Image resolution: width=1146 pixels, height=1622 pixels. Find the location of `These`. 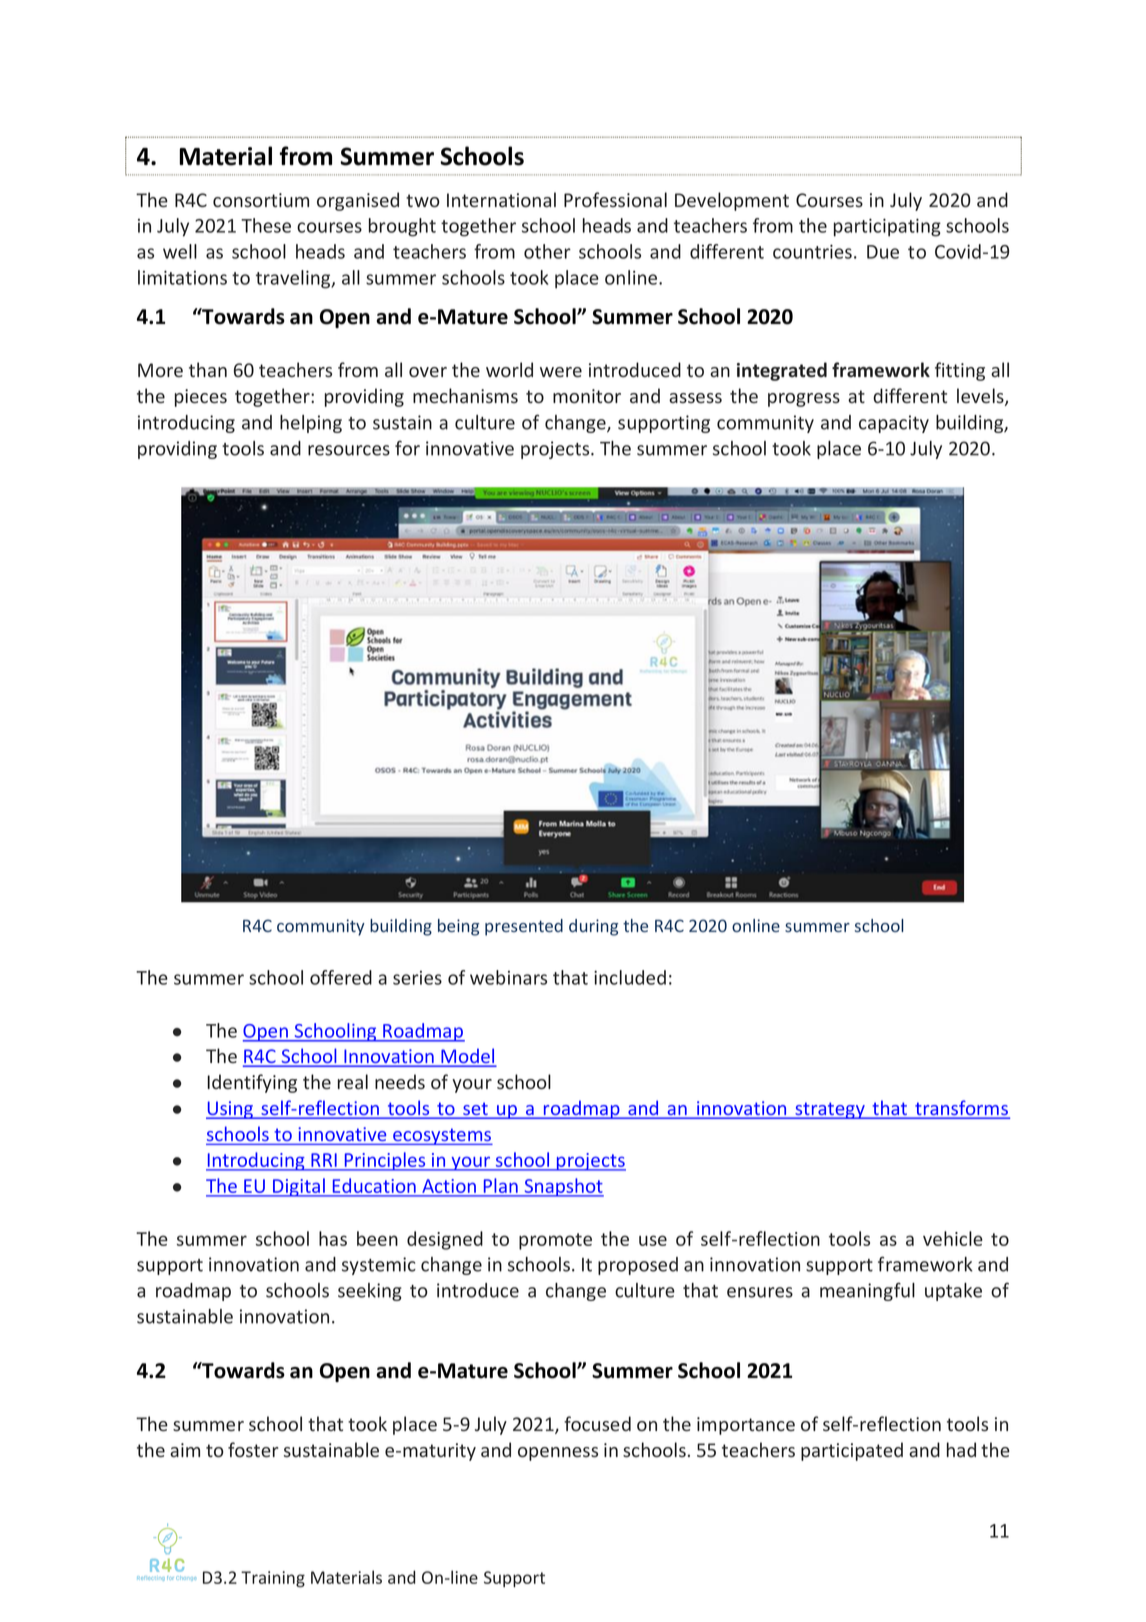

These is located at coordinates (266, 225).
